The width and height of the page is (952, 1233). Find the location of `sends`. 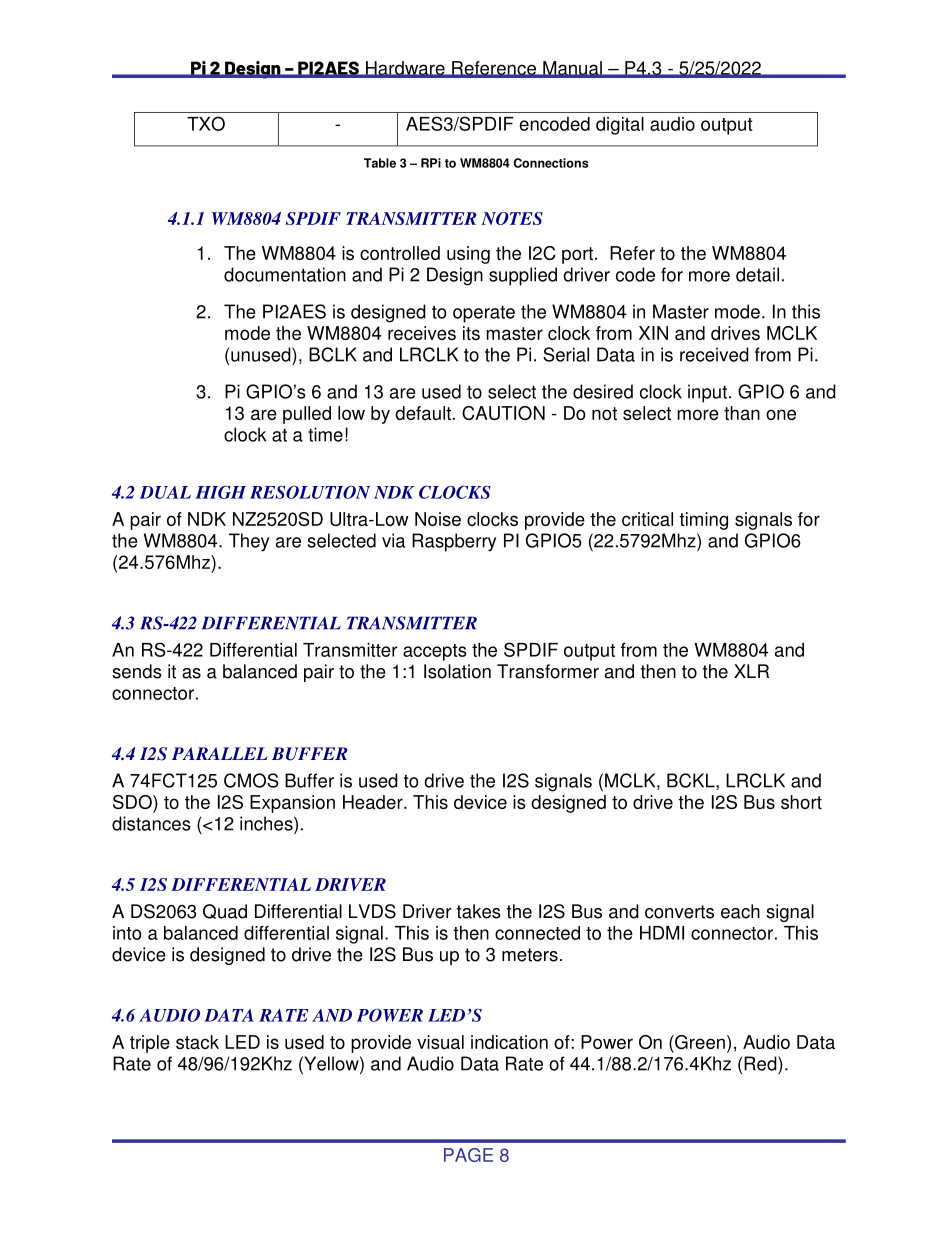

sends is located at coordinates (137, 671).
